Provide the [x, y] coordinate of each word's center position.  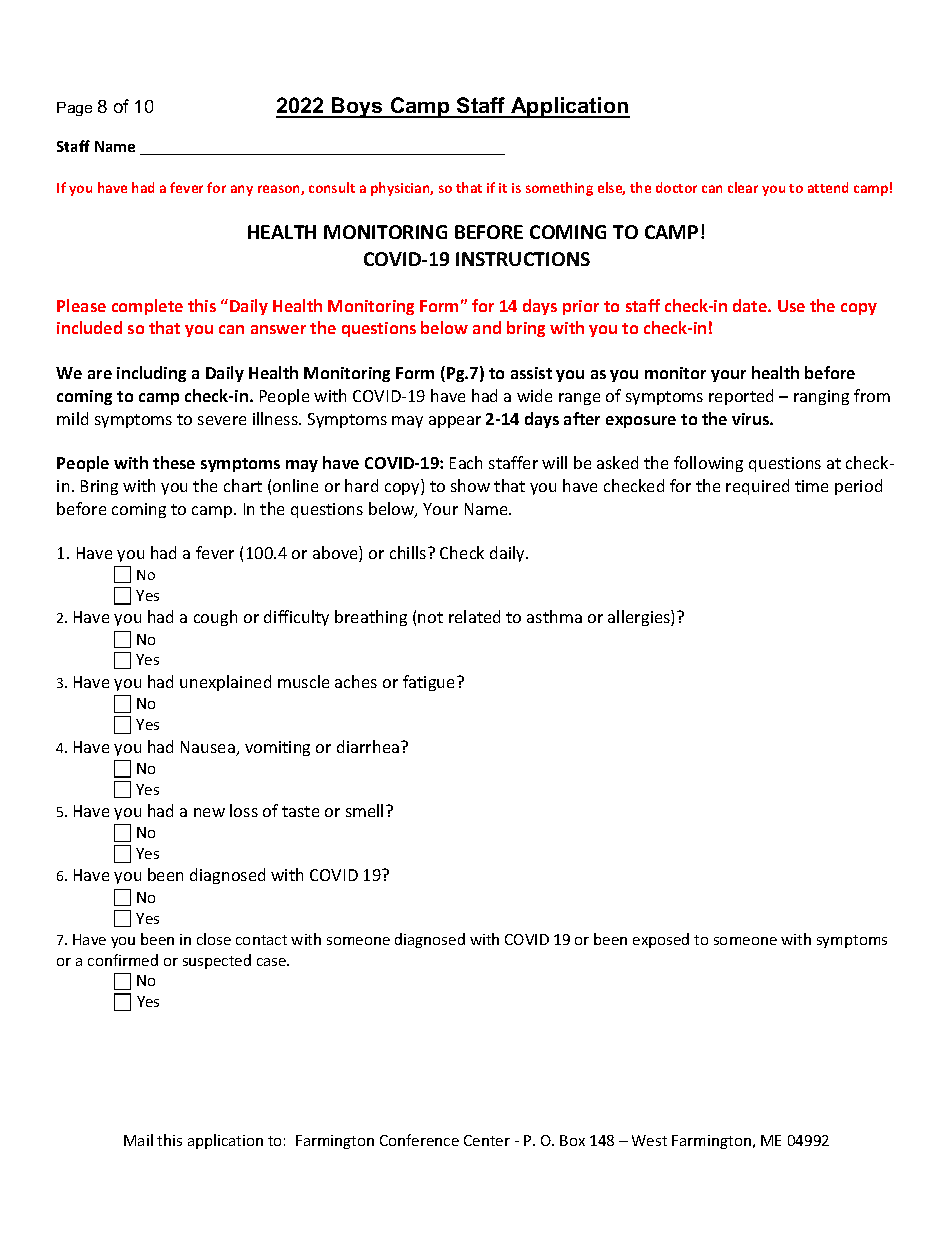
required [757, 487]
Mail [138, 1140]
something [559, 189]
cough [215, 618]
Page [74, 109]
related [474, 616]
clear [743, 187]
